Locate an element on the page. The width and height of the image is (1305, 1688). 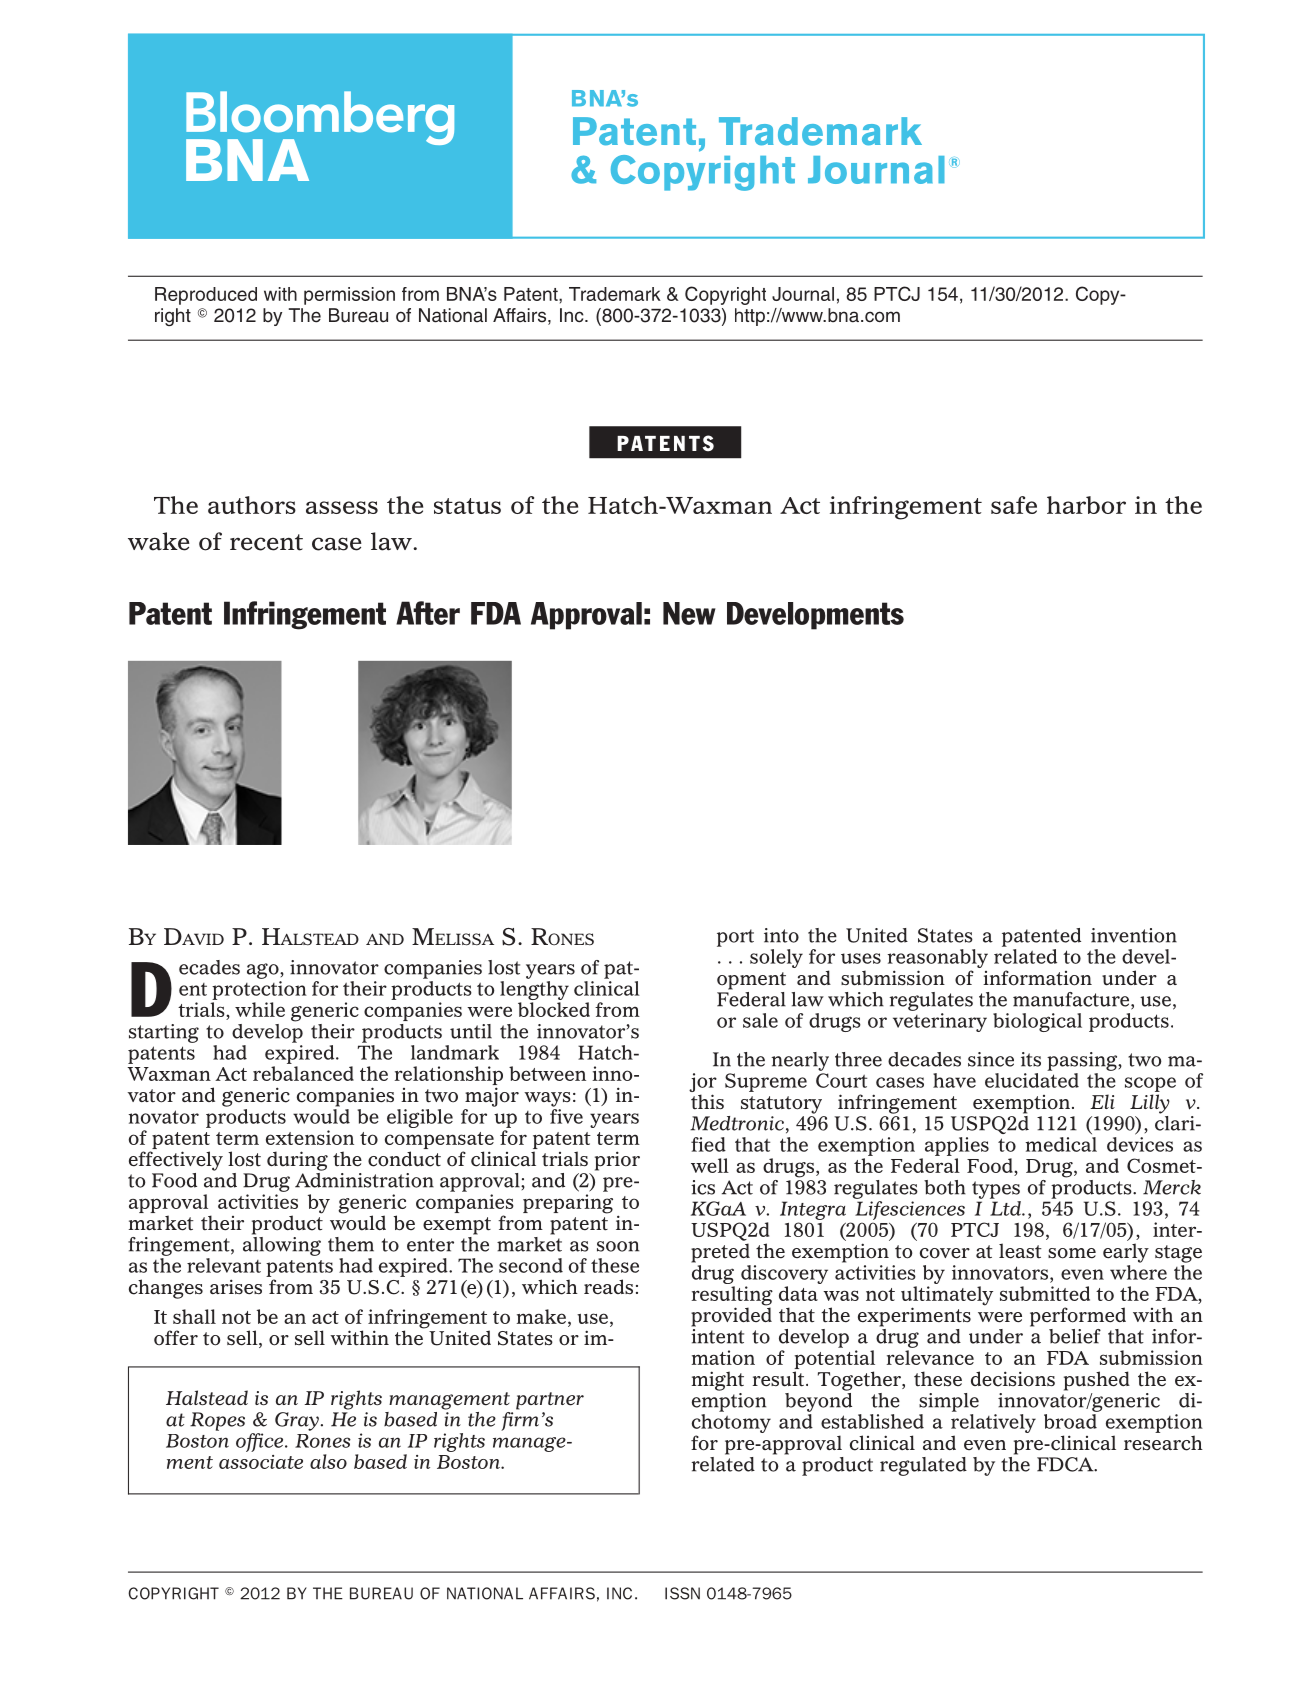
status is located at coordinates (467, 506).
